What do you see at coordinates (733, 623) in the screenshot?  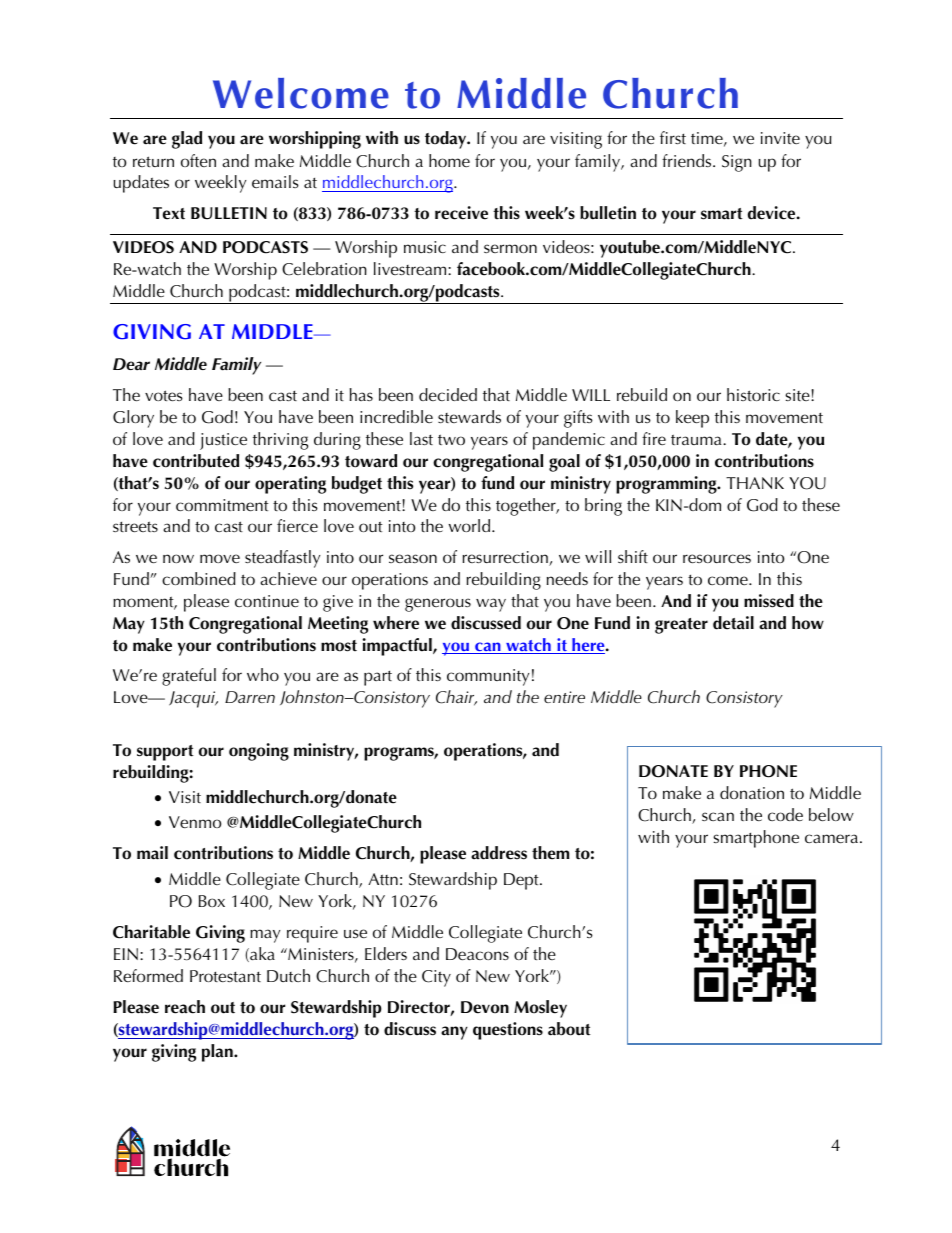 I see `detail` at bounding box center [733, 623].
